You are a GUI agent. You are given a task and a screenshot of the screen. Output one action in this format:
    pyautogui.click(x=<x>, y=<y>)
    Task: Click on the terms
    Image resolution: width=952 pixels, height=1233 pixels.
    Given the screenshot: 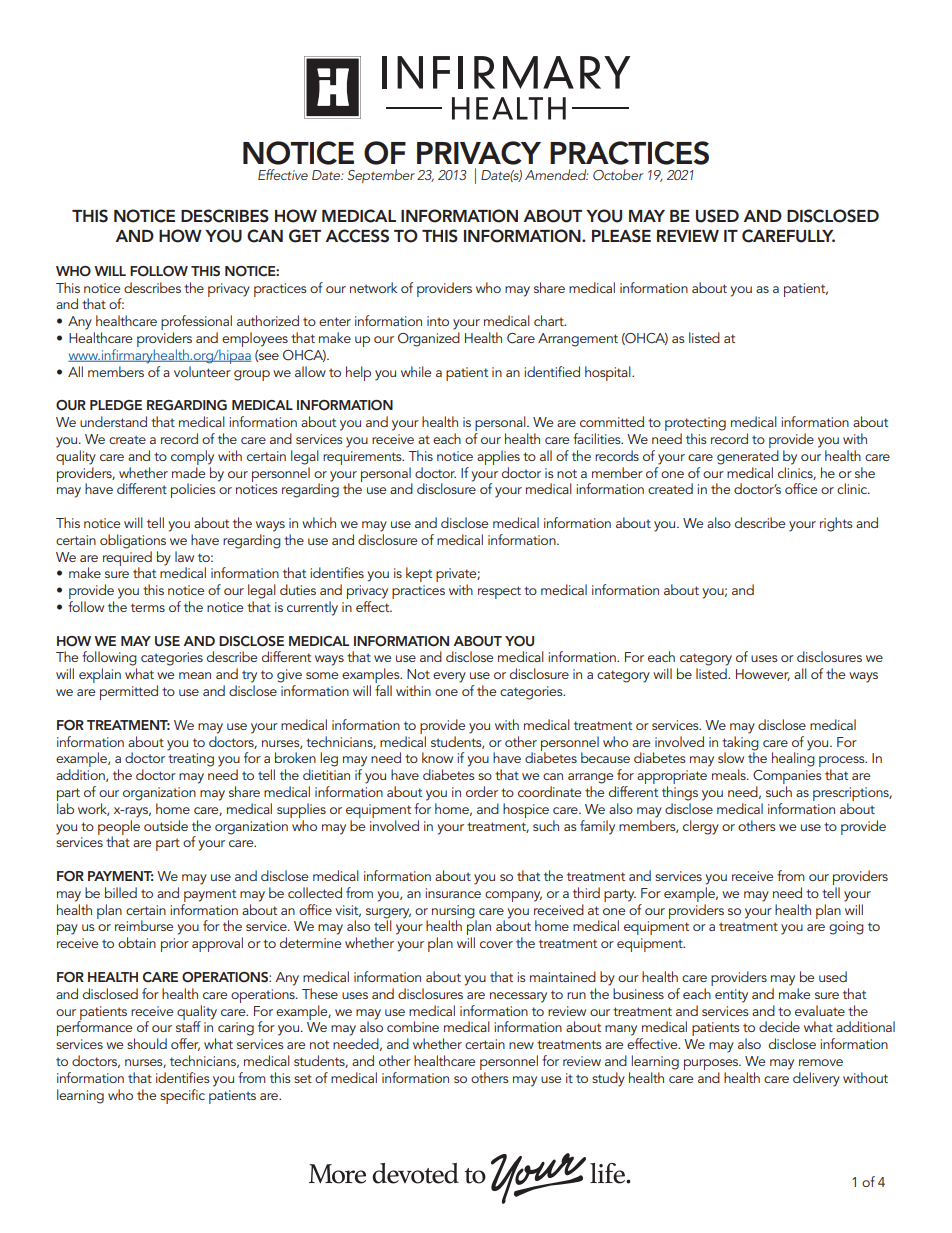 What is the action you would take?
    pyautogui.click(x=148, y=607)
